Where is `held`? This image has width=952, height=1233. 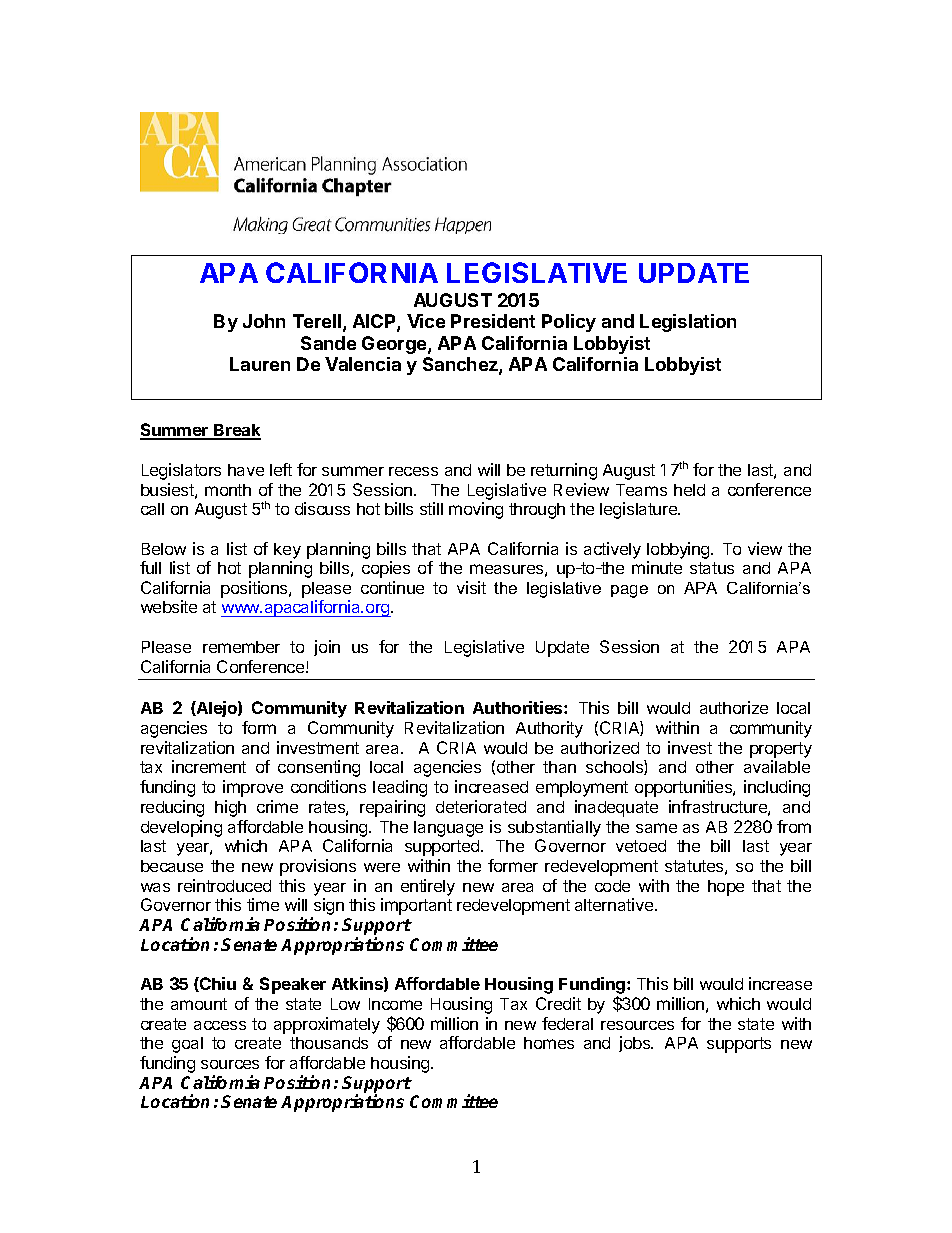
held is located at coordinates (689, 490).
